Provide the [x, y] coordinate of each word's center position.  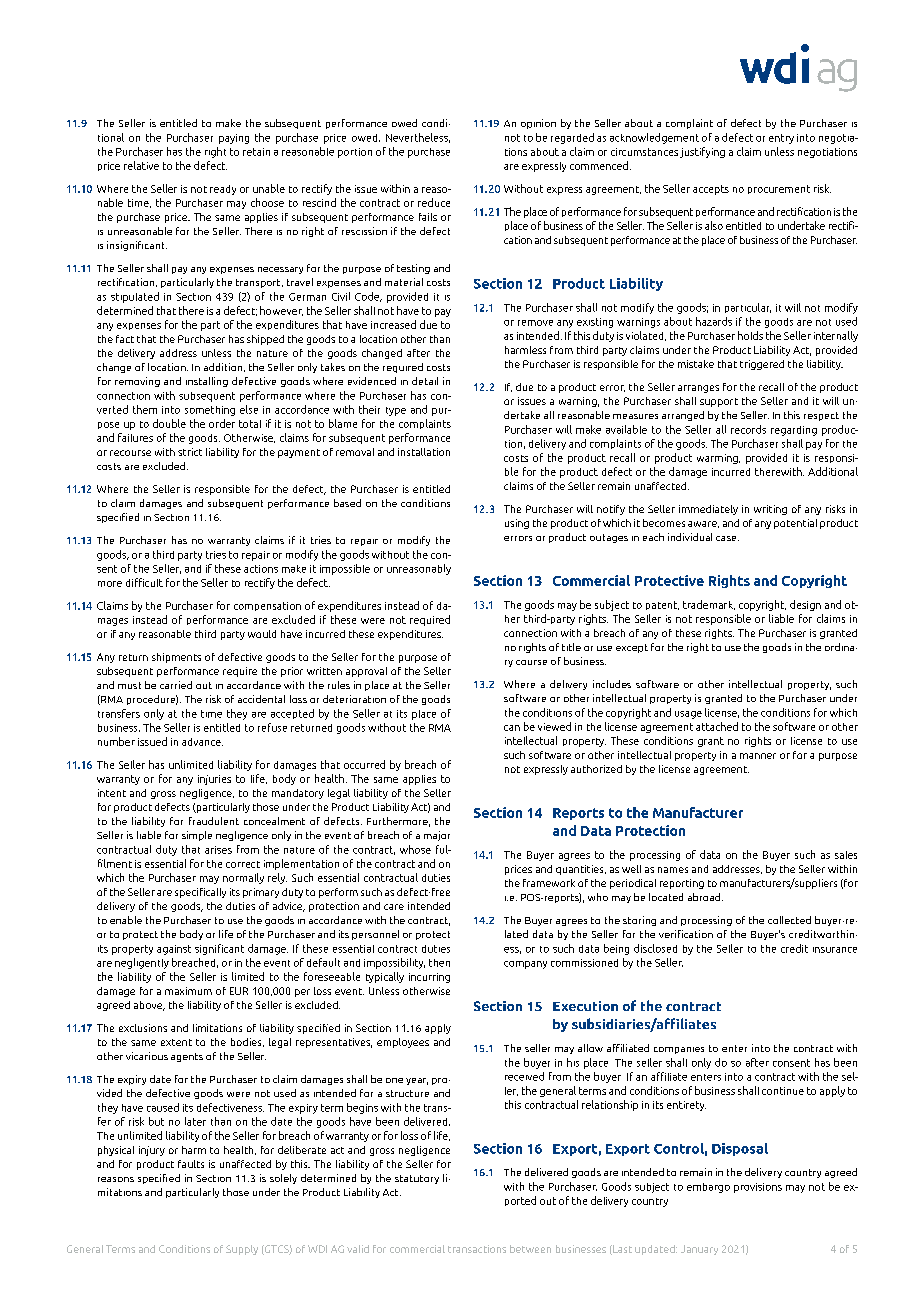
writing [770, 510]
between [530, 1249]
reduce [434, 202]
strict [190, 452]
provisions [758, 1188]
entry [781, 139]
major [437, 836]
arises [218, 850]
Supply [242, 1250]
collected [789, 920]
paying [234, 139]
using [517, 524]
